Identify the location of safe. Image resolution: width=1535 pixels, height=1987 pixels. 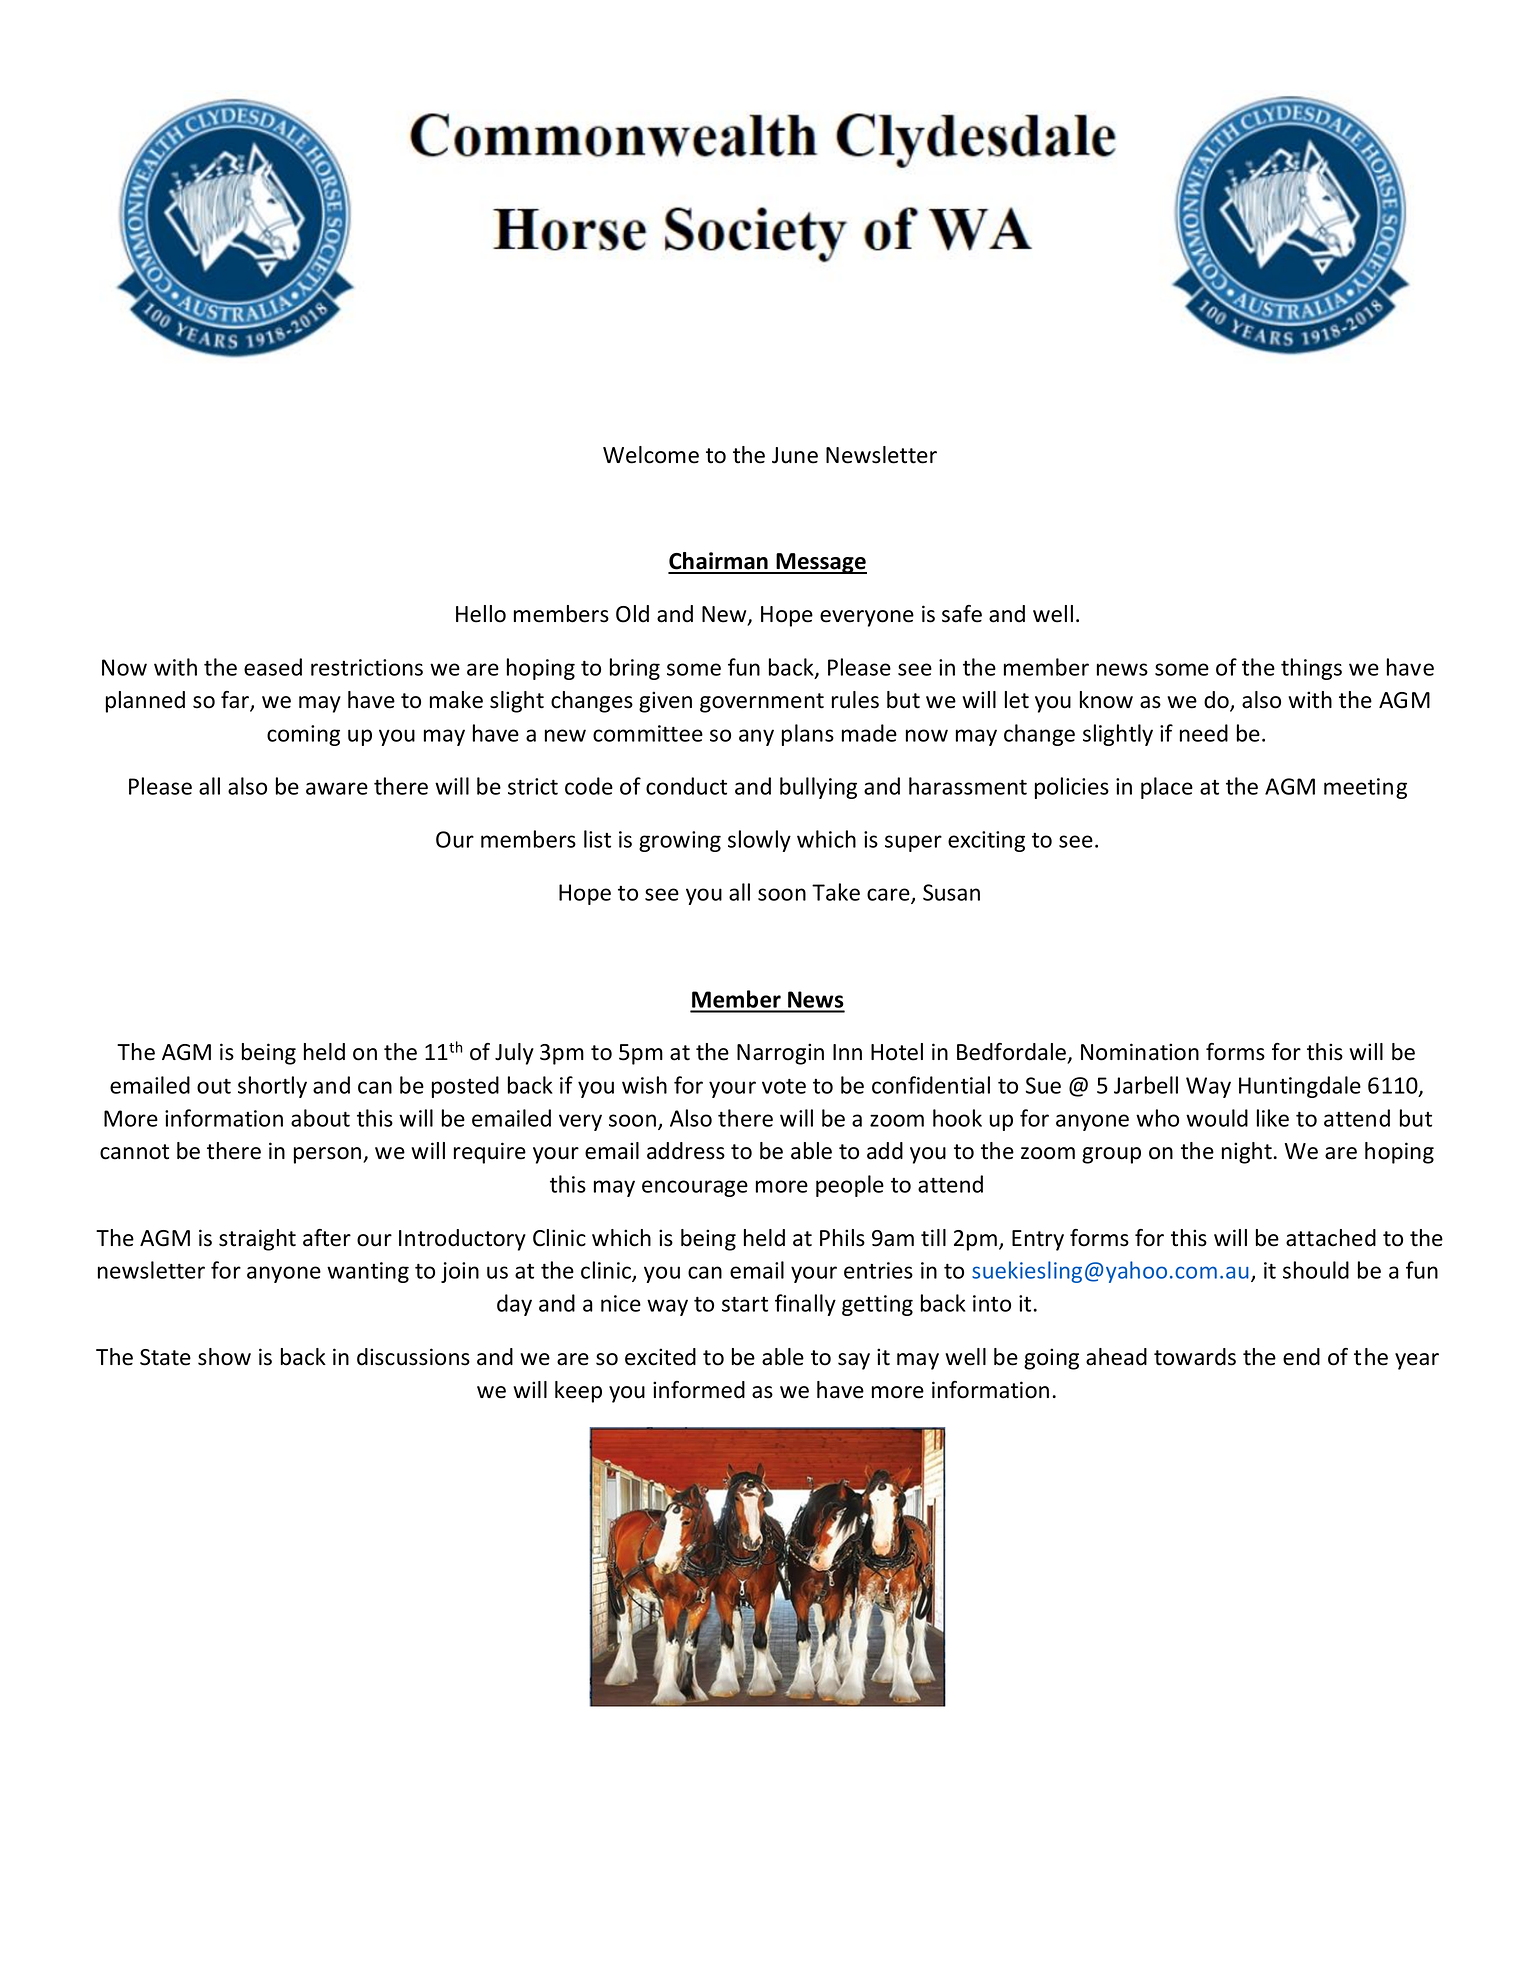
(962, 614).
